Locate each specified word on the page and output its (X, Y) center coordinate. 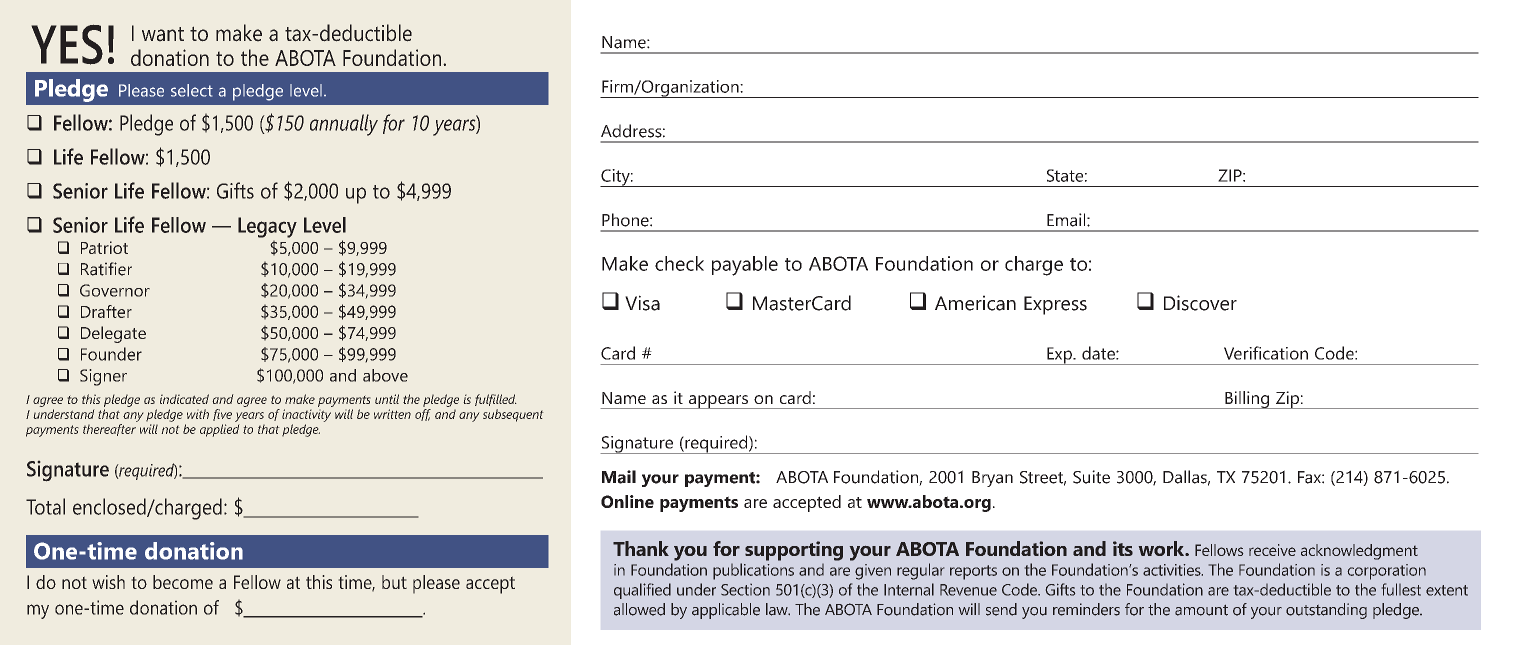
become (183, 582)
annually (344, 125)
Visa (642, 303)
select (192, 90)
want (163, 34)
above (385, 375)
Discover (1200, 303)
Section (745, 590)
